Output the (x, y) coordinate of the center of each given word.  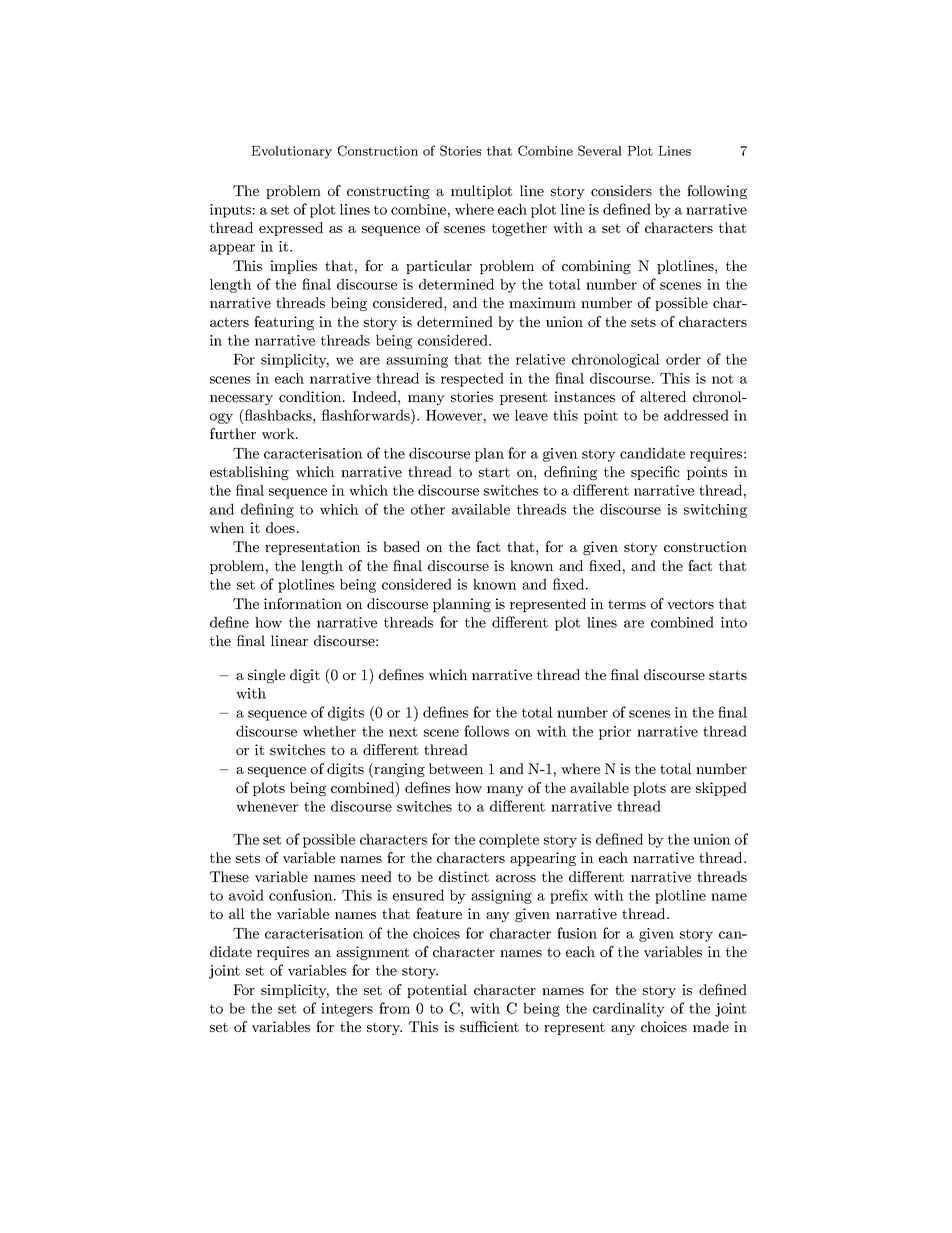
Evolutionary (291, 152)
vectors (690, 604)
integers (347, 1010)
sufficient (489, 1026)
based (401, 546)
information (303, 603)
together (519, 229)
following (717, 192)
